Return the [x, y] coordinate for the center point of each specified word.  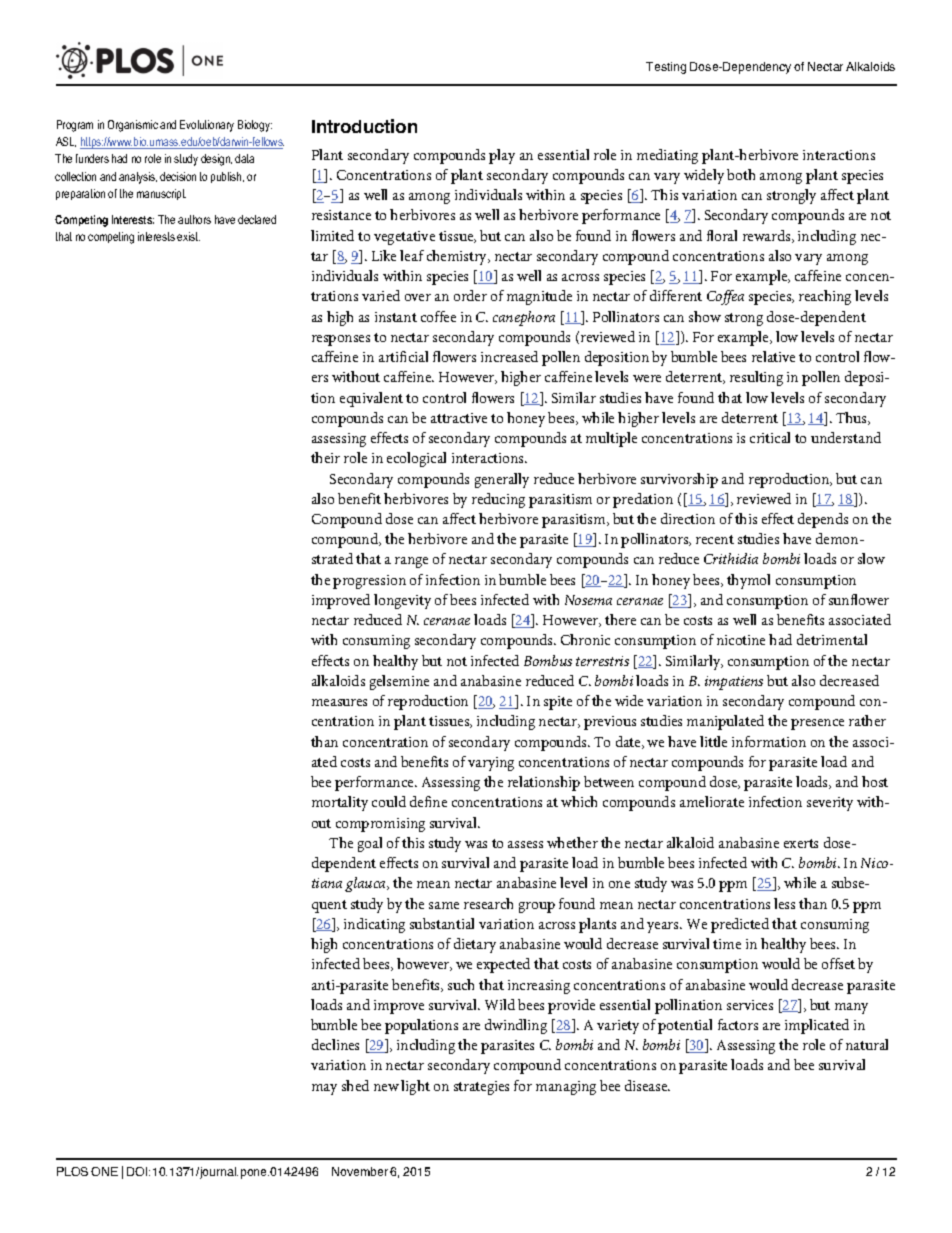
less [784, 903]
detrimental [832, 639]
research [488, 903]
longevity [402, 601]
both [741, 174]
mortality [340, 803]
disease [647, 1085]
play [502, 156]
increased [509, 356]
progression [369, 582]
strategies [481, 1088]
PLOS [72, 1171]
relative [773, 356]
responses [341, 340]
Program [75, 126]
